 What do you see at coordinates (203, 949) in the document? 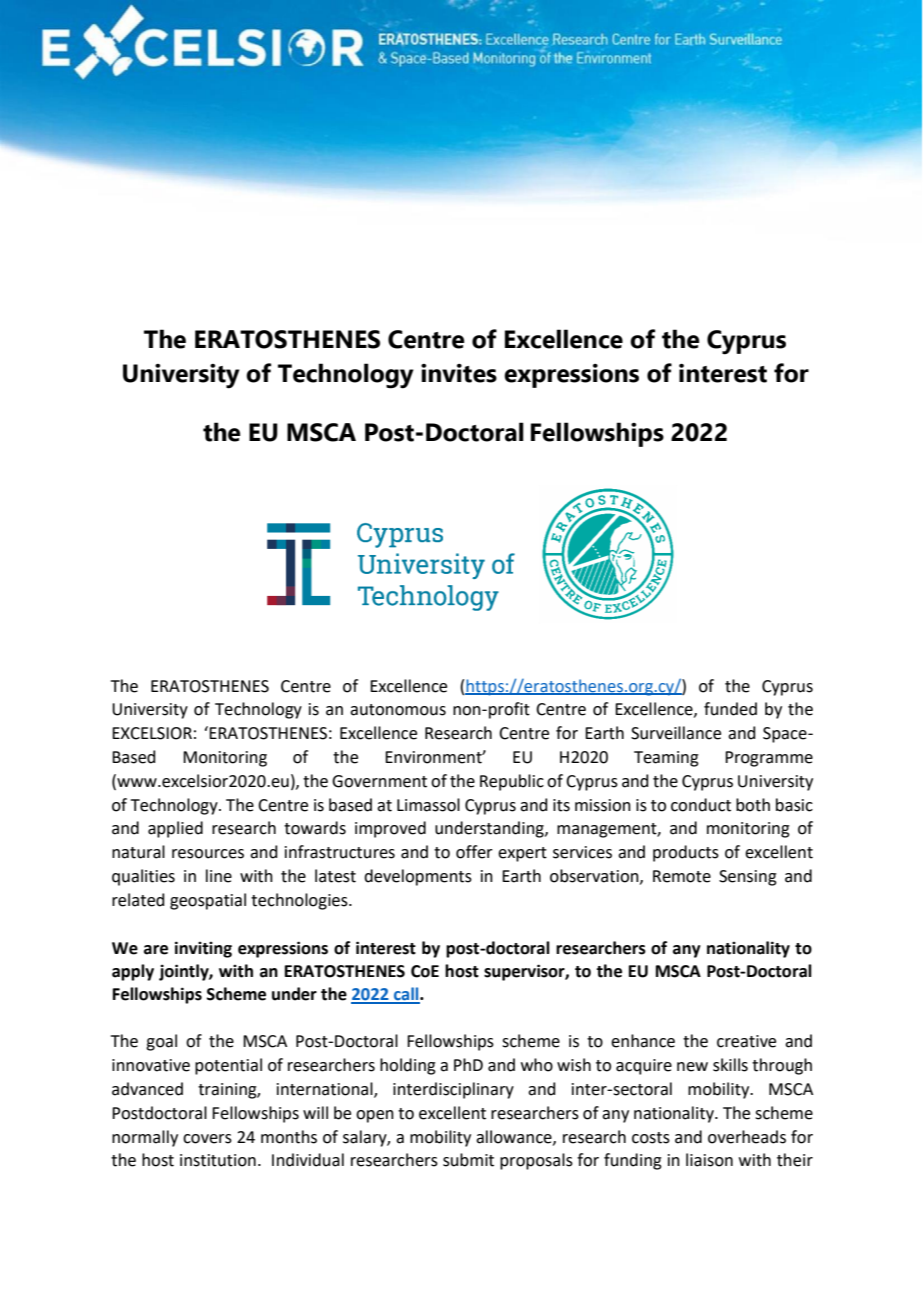
I see `inviting` at bounding box center [203, 949].
